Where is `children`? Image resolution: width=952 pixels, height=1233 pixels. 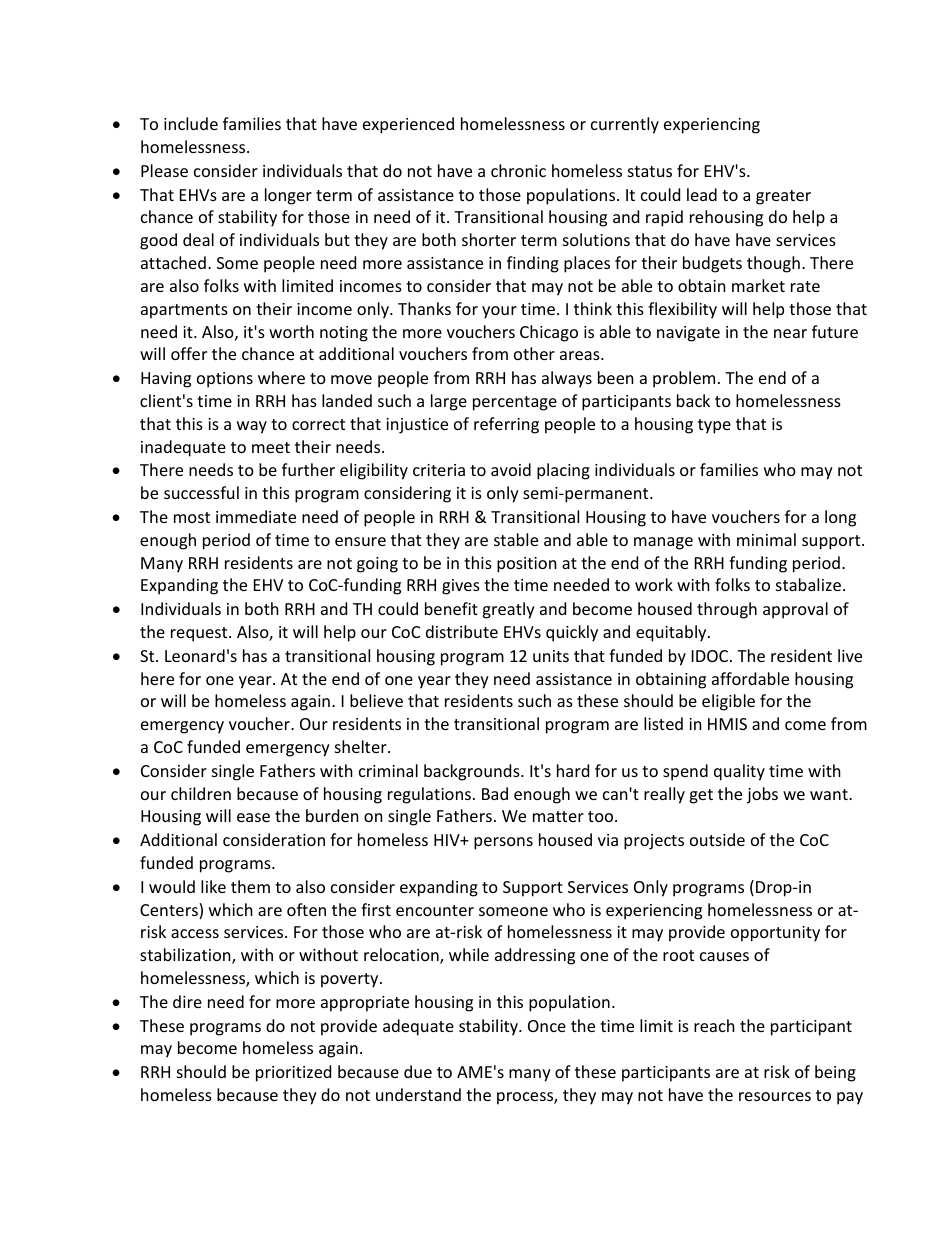
children is located at coordinates (201, 793).
